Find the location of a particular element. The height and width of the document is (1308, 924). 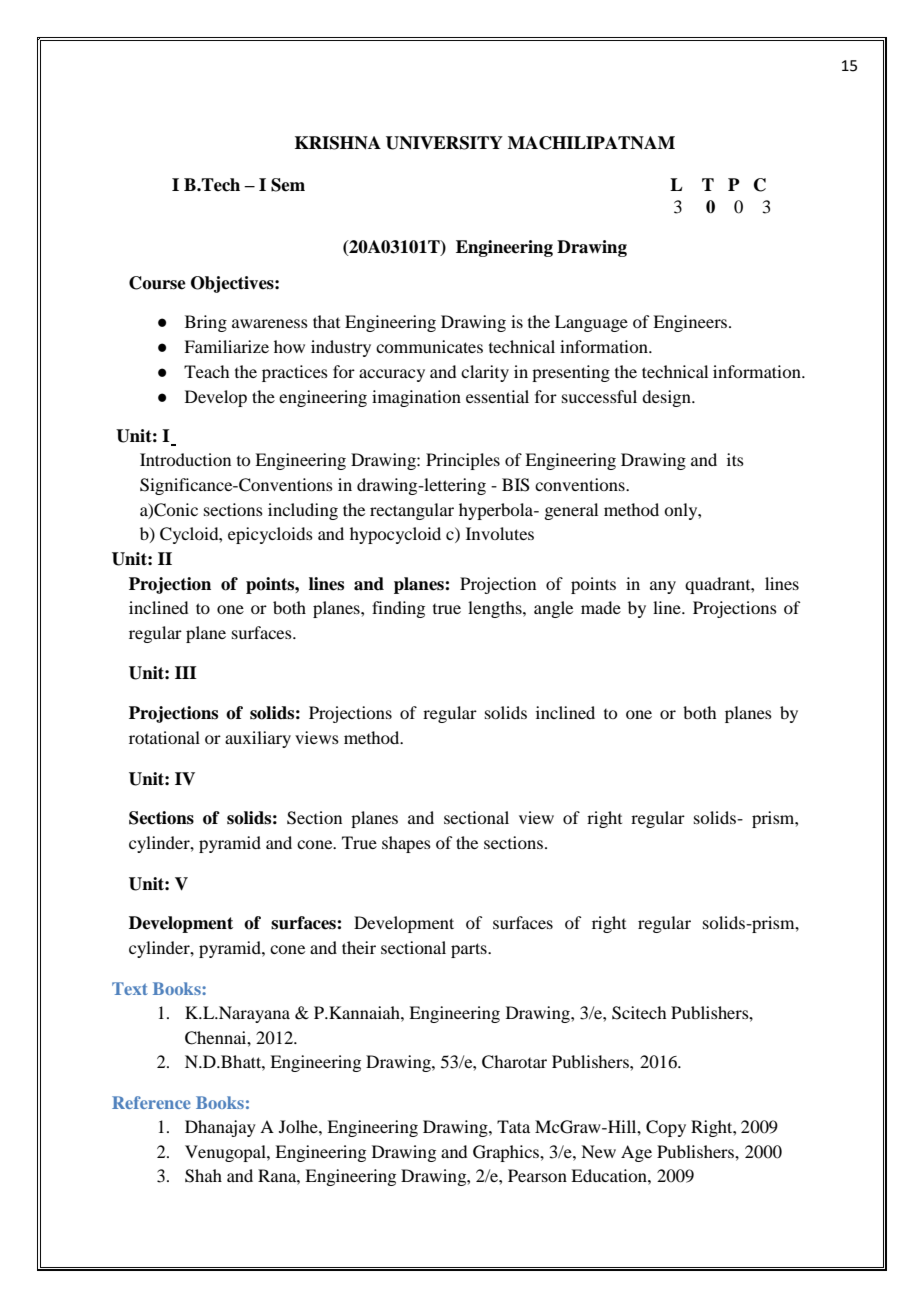

Shah is located at coordinates (203, 1176).
